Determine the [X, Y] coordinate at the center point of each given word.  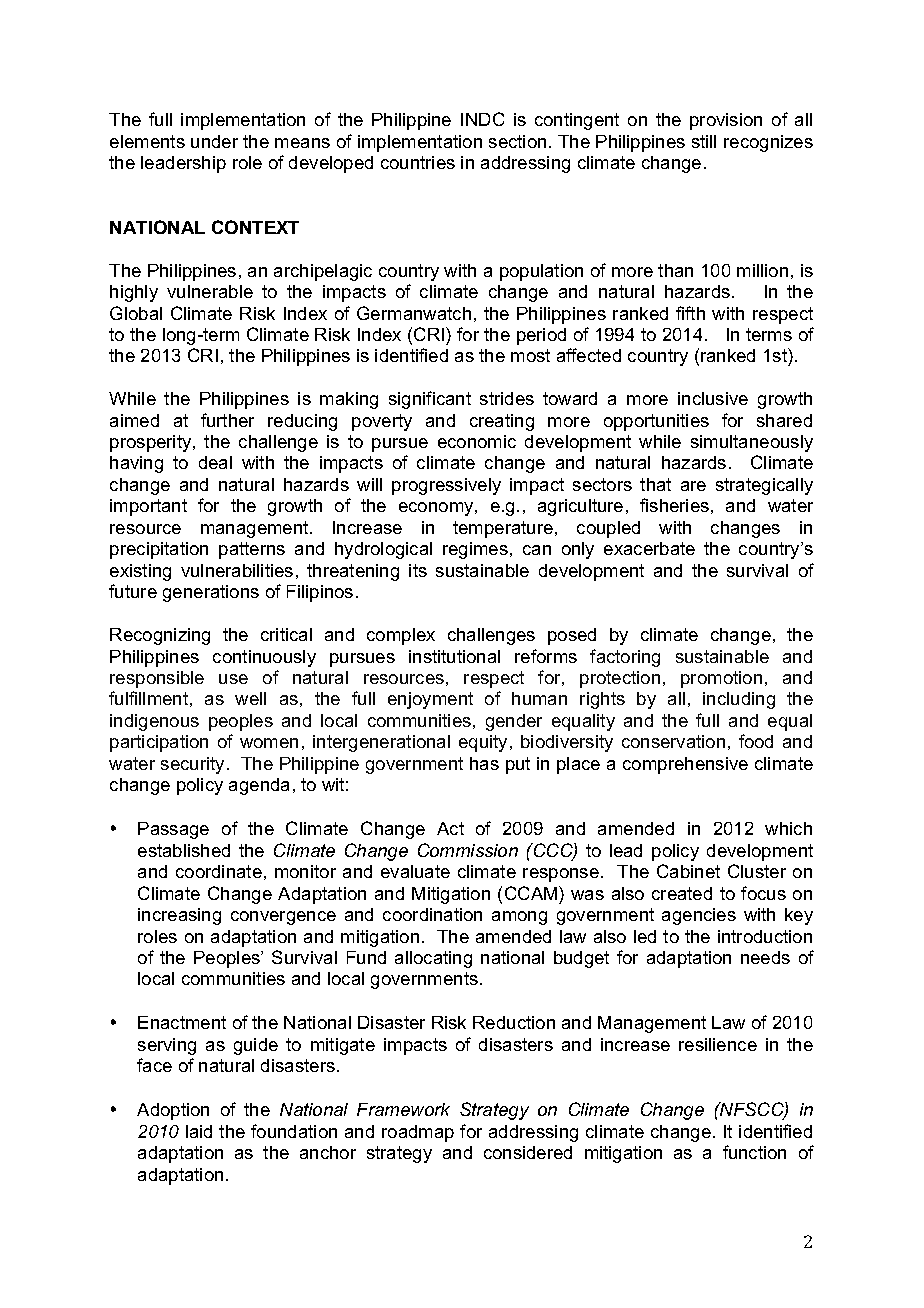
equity [485, 743]
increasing [179, 916]
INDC [482, 119]
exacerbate [649, 548]
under [214, 141]
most [530, 355]
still [704, 141]
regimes [475, 550]
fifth [690, 313]
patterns [252, 550]
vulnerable [210, 291]
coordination [432, 914]
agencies [699, 916]
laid [199, 1131]
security [192, 765]
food [756, 741]
